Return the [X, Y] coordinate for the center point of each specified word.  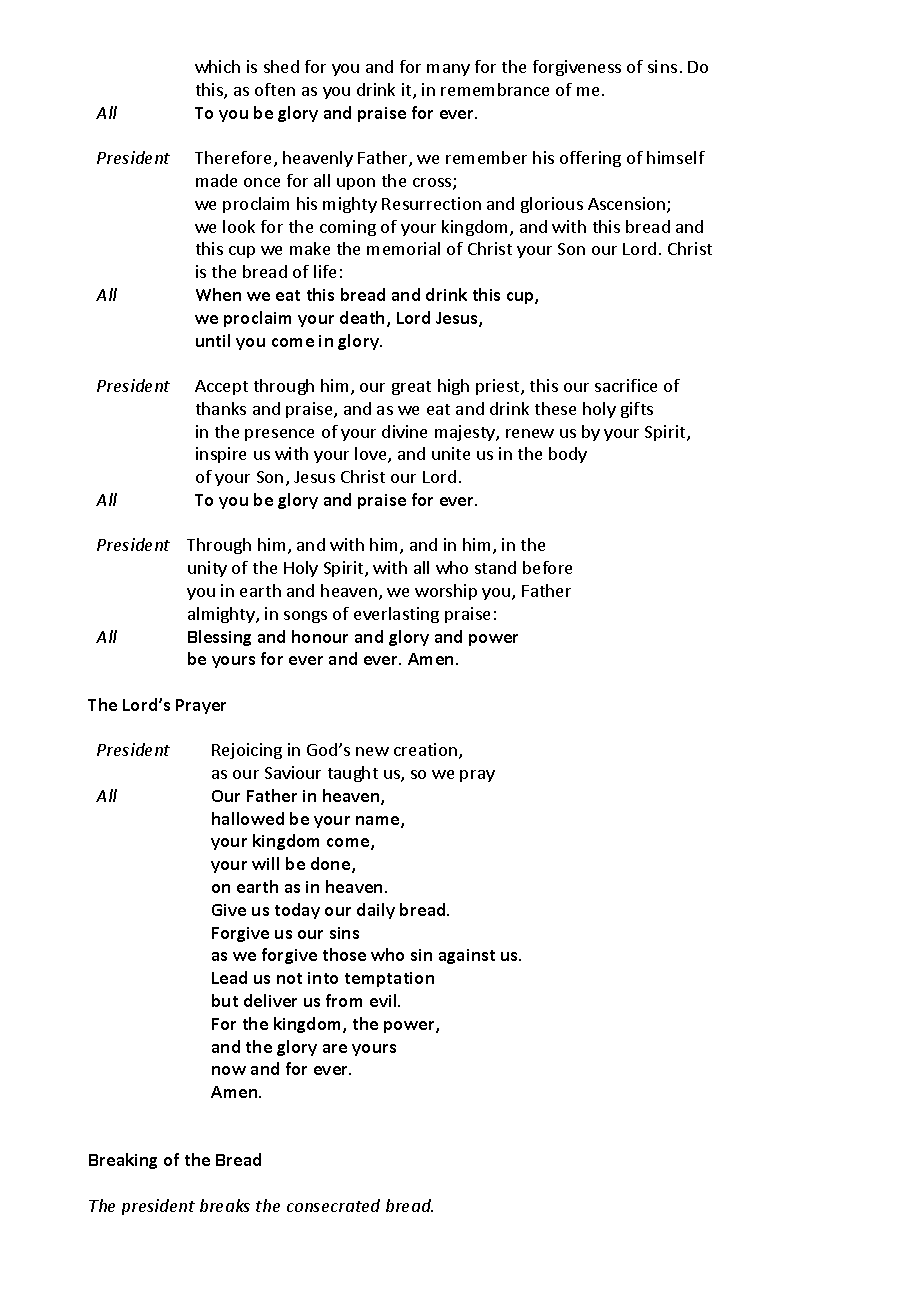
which [217, 66]
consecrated [333, 1205]
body [568, 455]
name [379, 822]
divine [404, 431]
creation [425, 749]
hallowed [248, 818]
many [448, 70]
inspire [221, 455]
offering [590, 159]
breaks [225, 1205]
